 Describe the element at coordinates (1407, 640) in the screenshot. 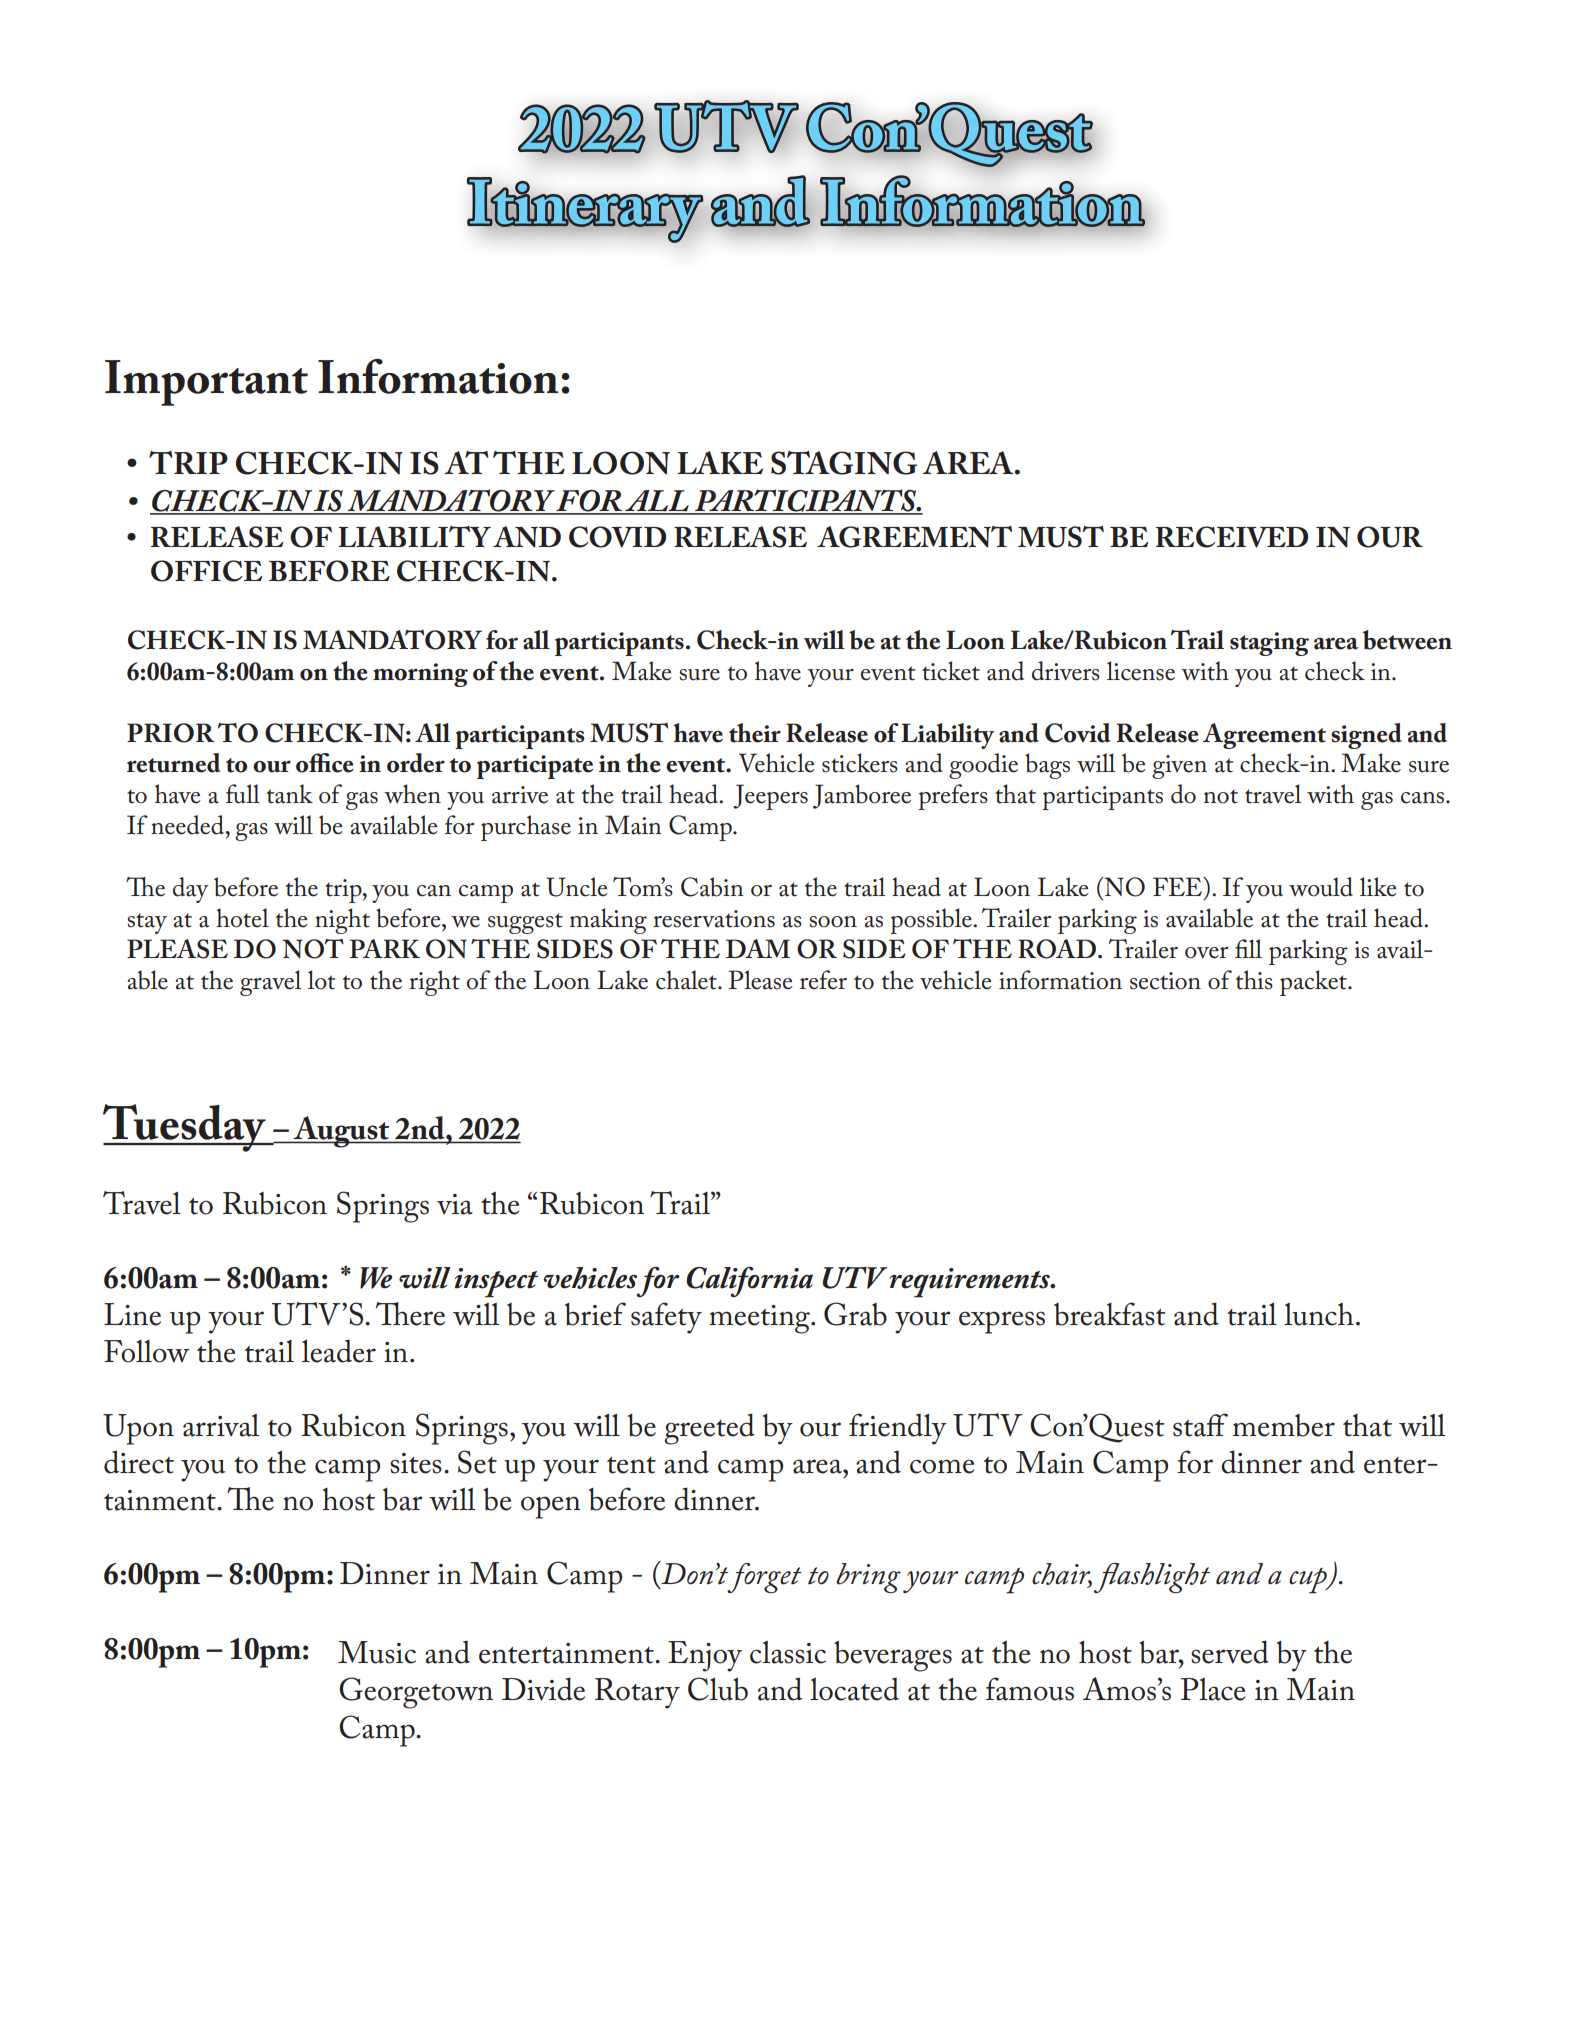

I see `between` at that location.
